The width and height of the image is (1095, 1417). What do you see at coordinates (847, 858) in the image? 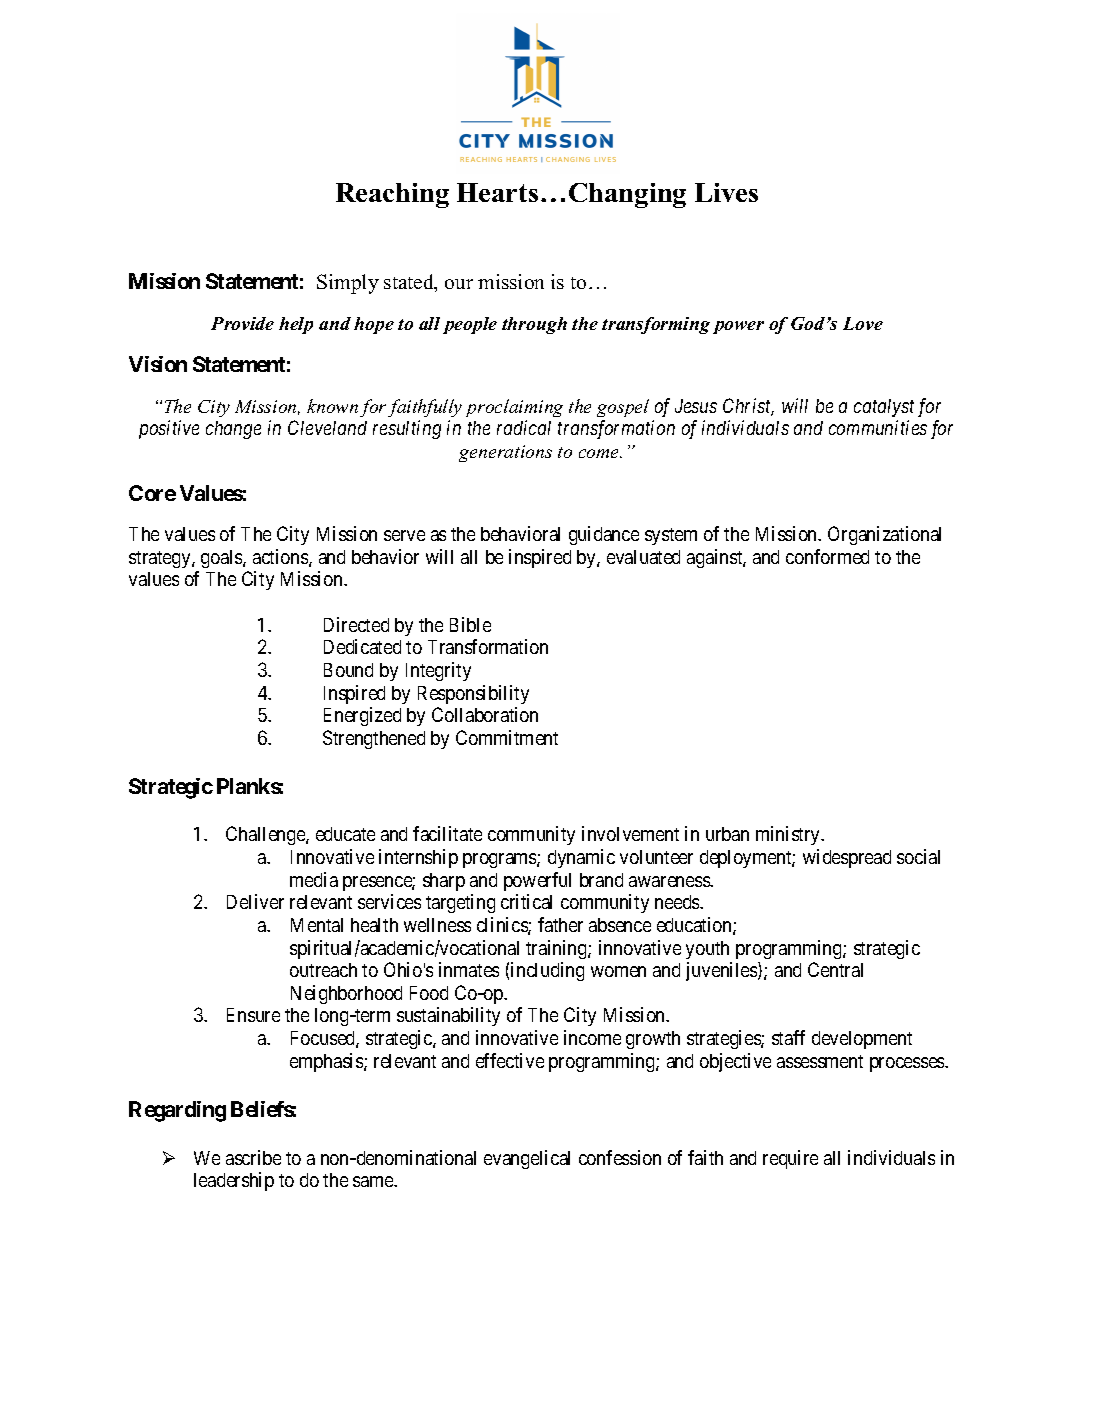
I see `widespread` at bounding box center [847, 858].
